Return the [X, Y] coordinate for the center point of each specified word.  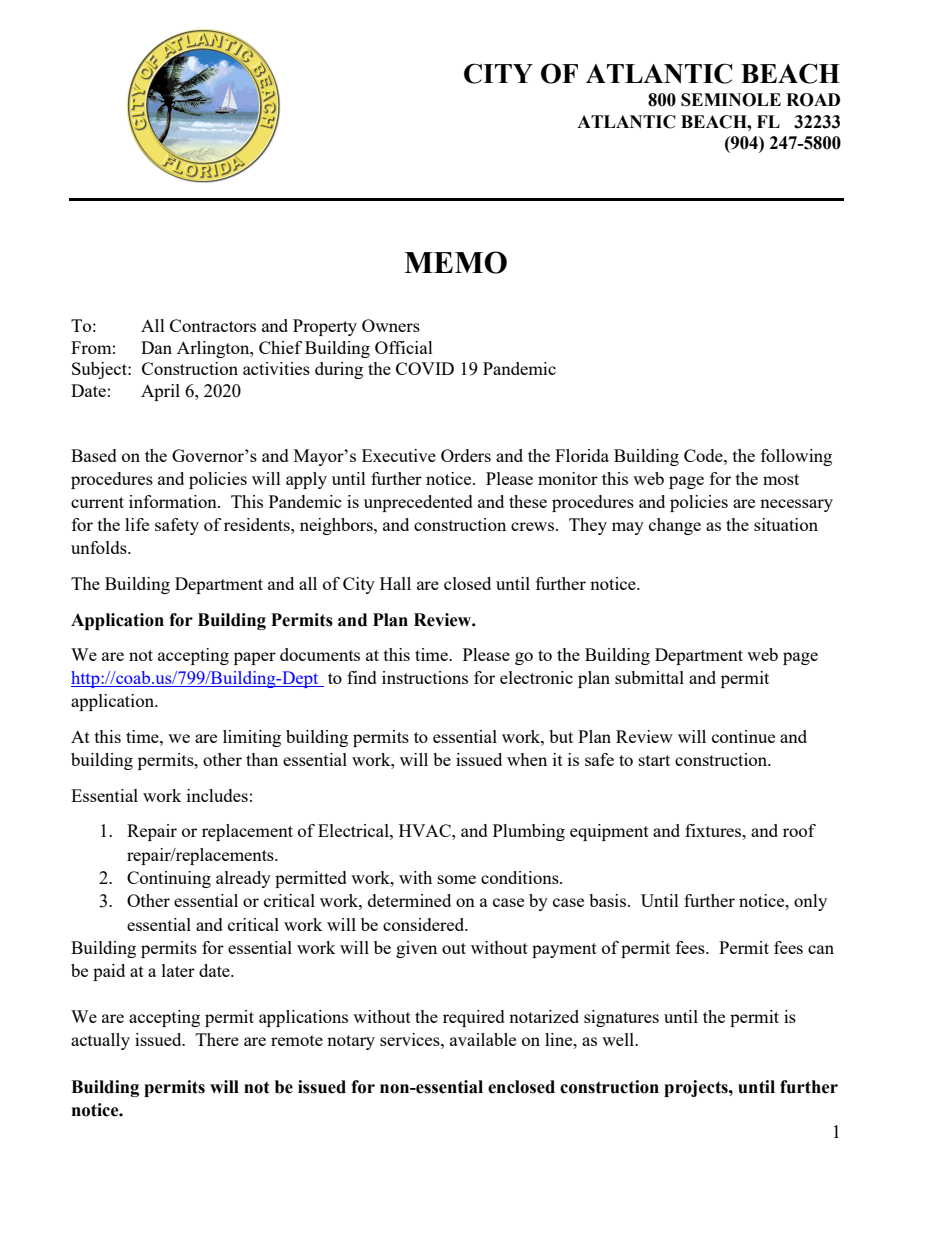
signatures [621, 1018]
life [137, 524]
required [474, 1018]
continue [743, 736]
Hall [395, 583]
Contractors [213, 325]
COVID [425, 368]
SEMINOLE [731, 100]
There [217, 1039]
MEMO [455, 262]
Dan [156, 347]
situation [786, 524]
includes [217, 795]
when [527, 759]
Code [704, 455]
